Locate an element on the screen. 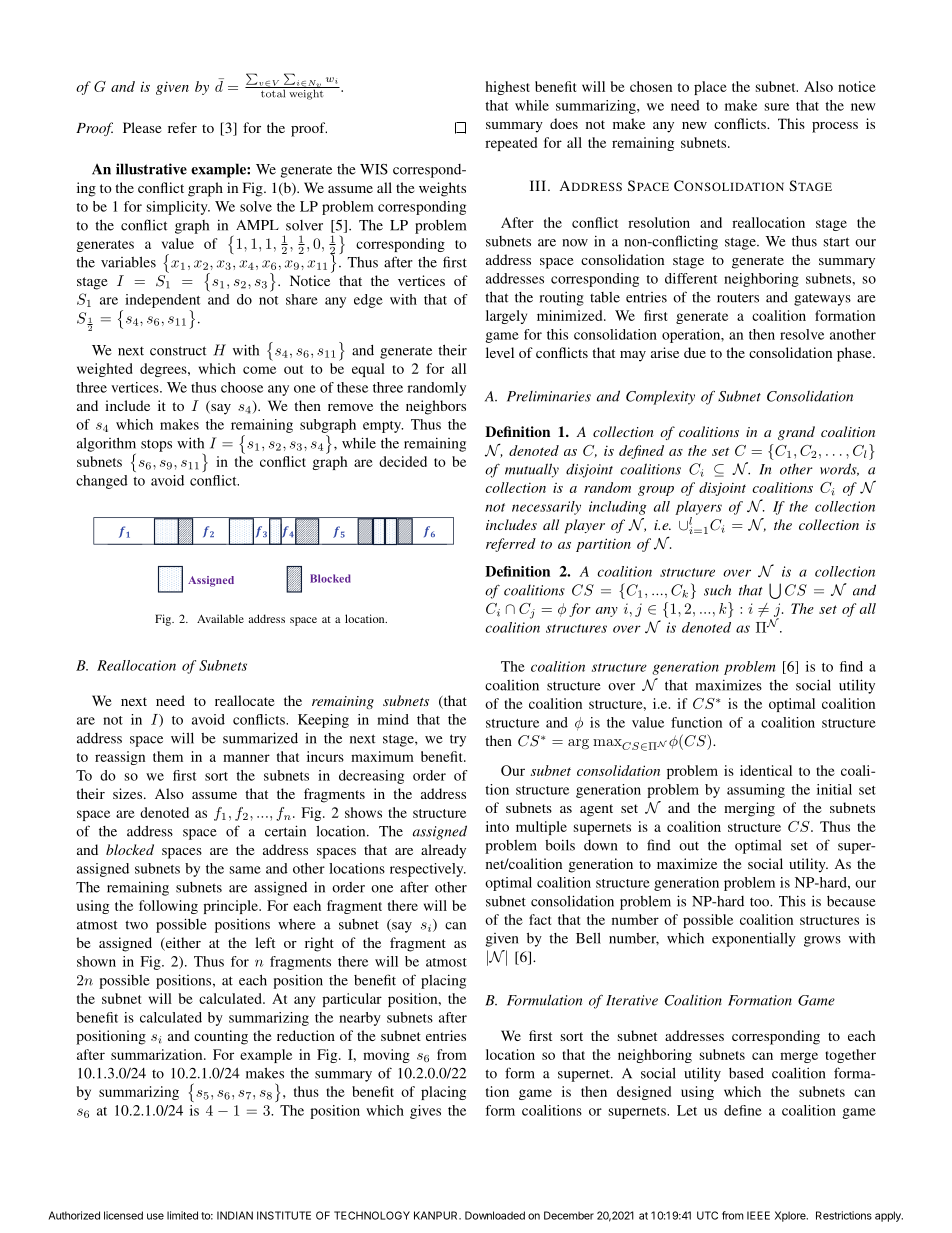 The height and width of the screenshot is (1233, 952). try is located at coordinates (458, 740).
